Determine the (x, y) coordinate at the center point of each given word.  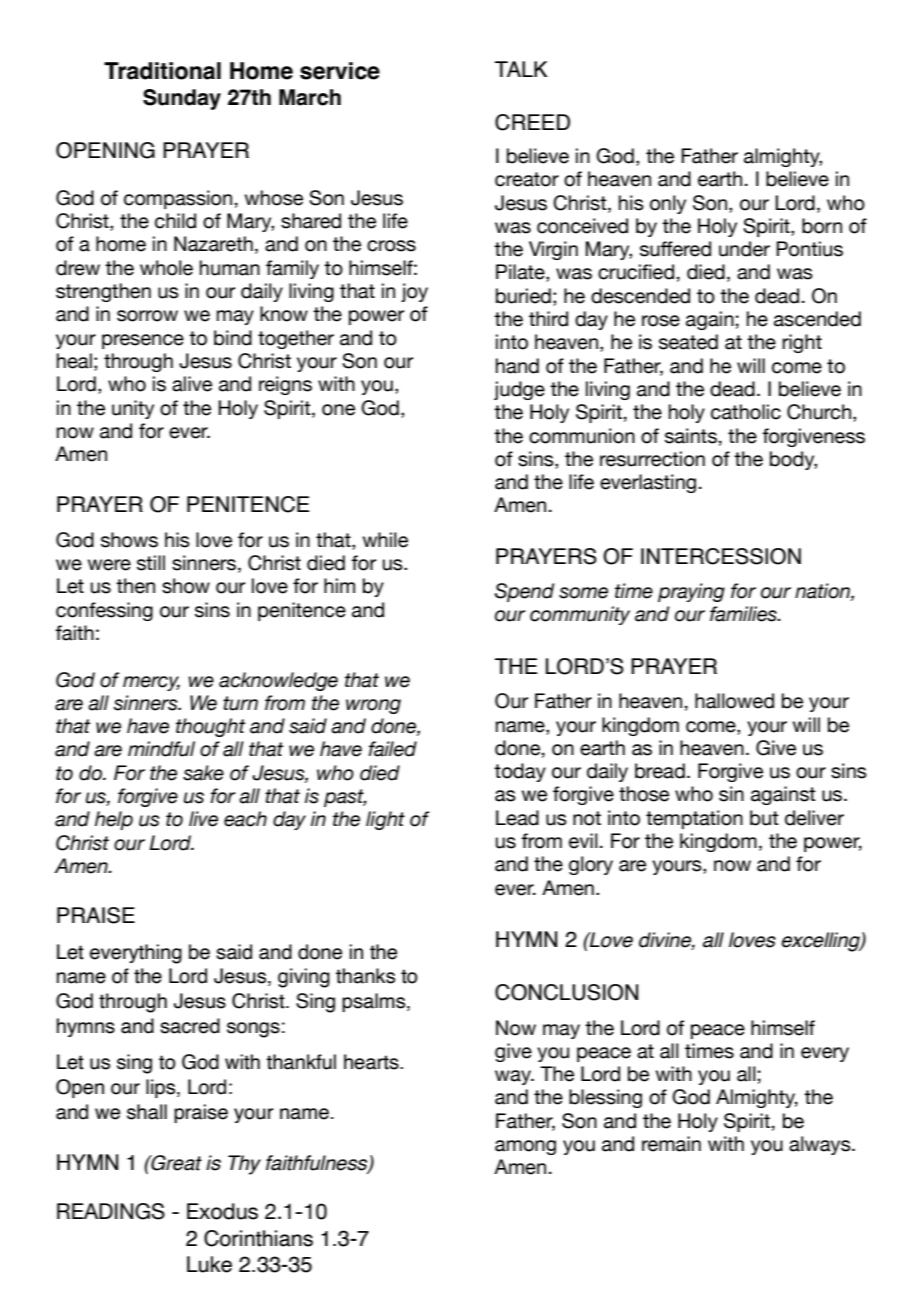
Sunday (182, 99)
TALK (521, 69)
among (525, 1147)
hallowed (734, 701)
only (668, 204)
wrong (373, 706)
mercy (151, 683)
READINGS (111, 1211)
